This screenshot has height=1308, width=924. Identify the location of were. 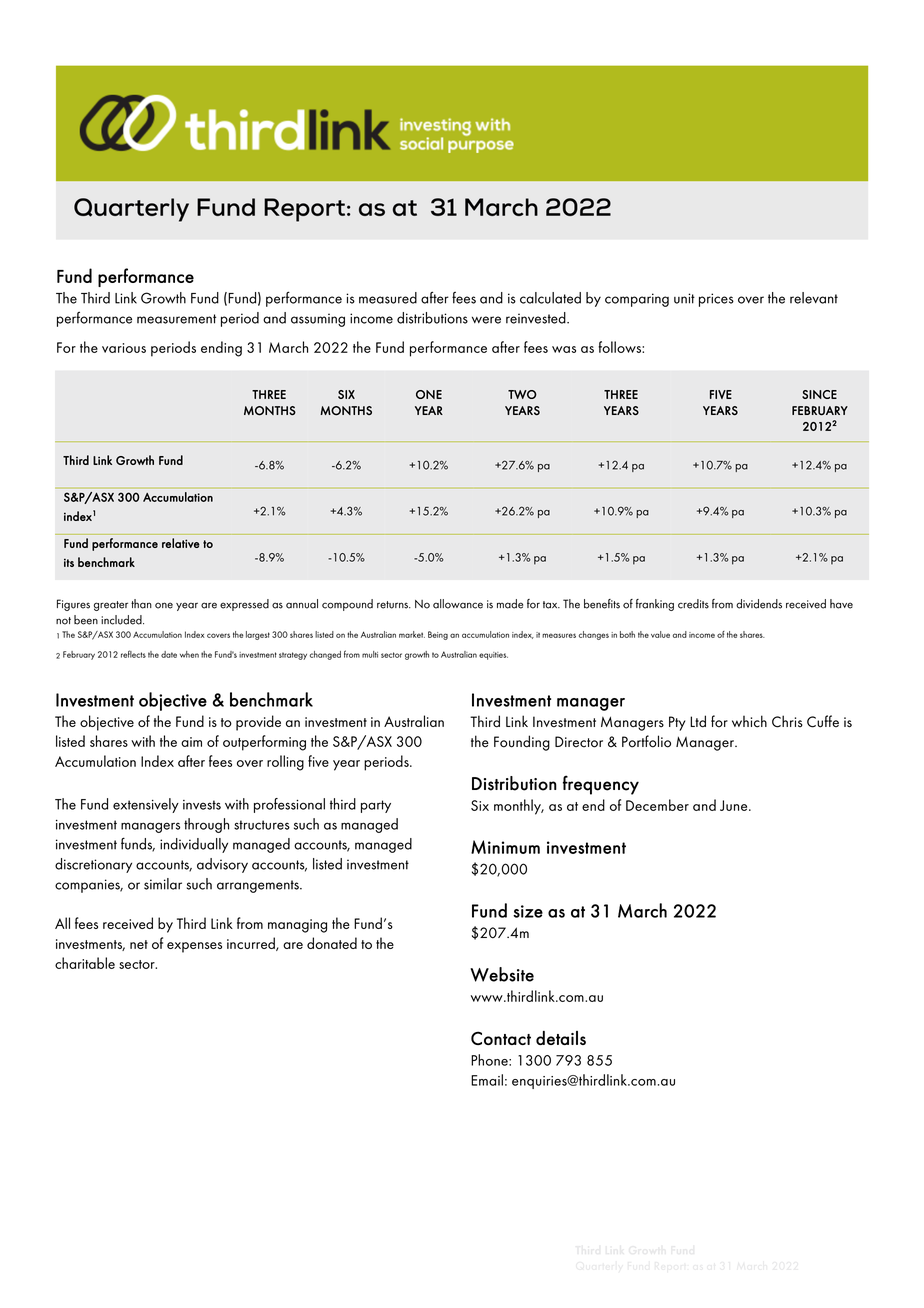
(486, 320).
